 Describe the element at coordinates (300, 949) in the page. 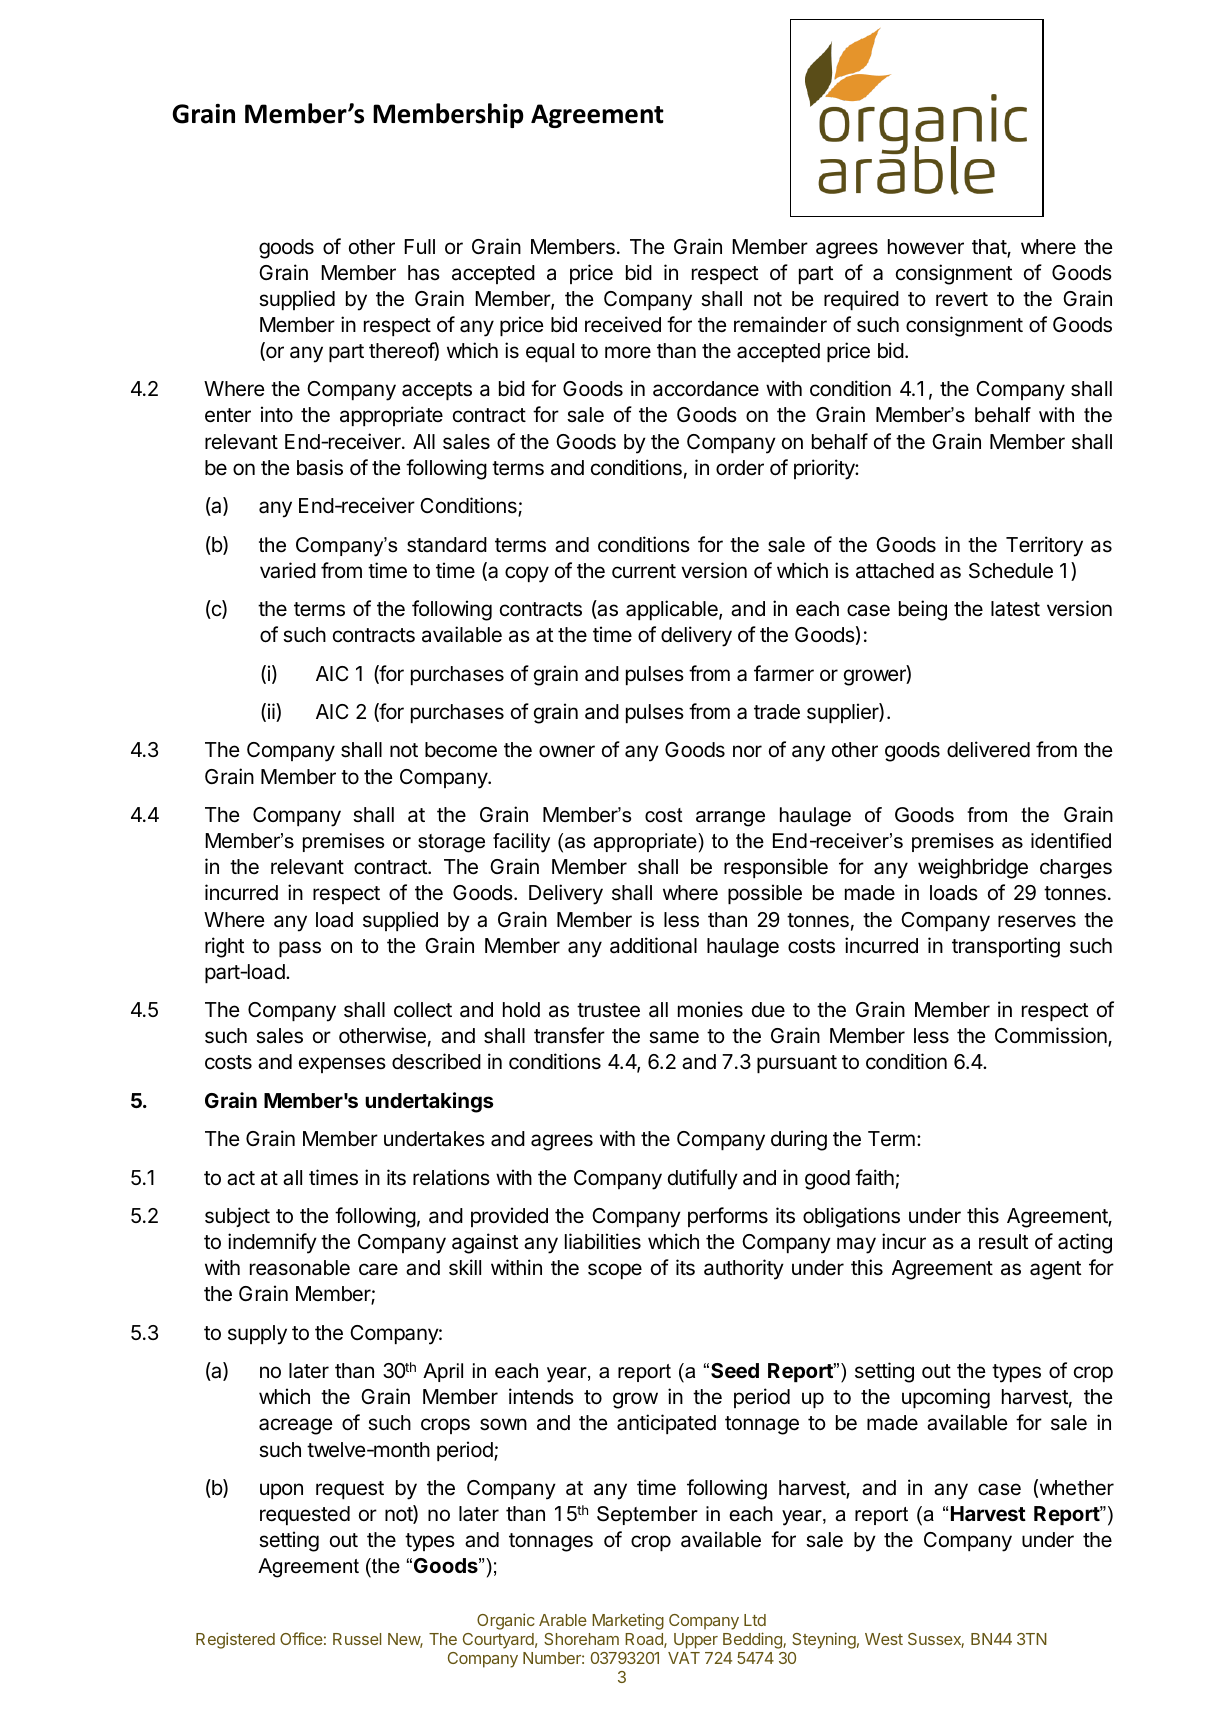

I see `pass` at that location.
